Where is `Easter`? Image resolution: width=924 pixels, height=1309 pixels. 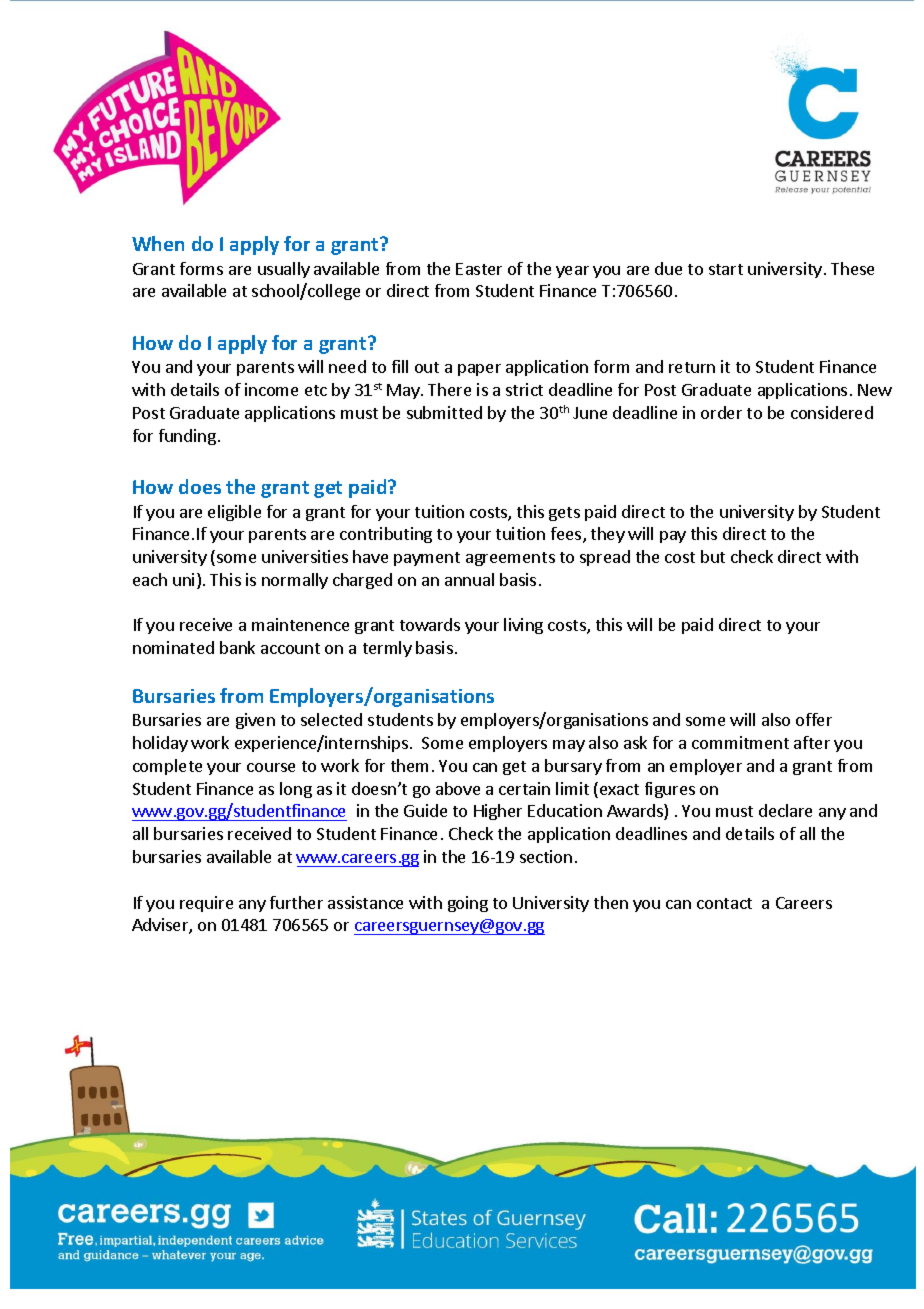 Easter is located at coordinates (479, 269).
